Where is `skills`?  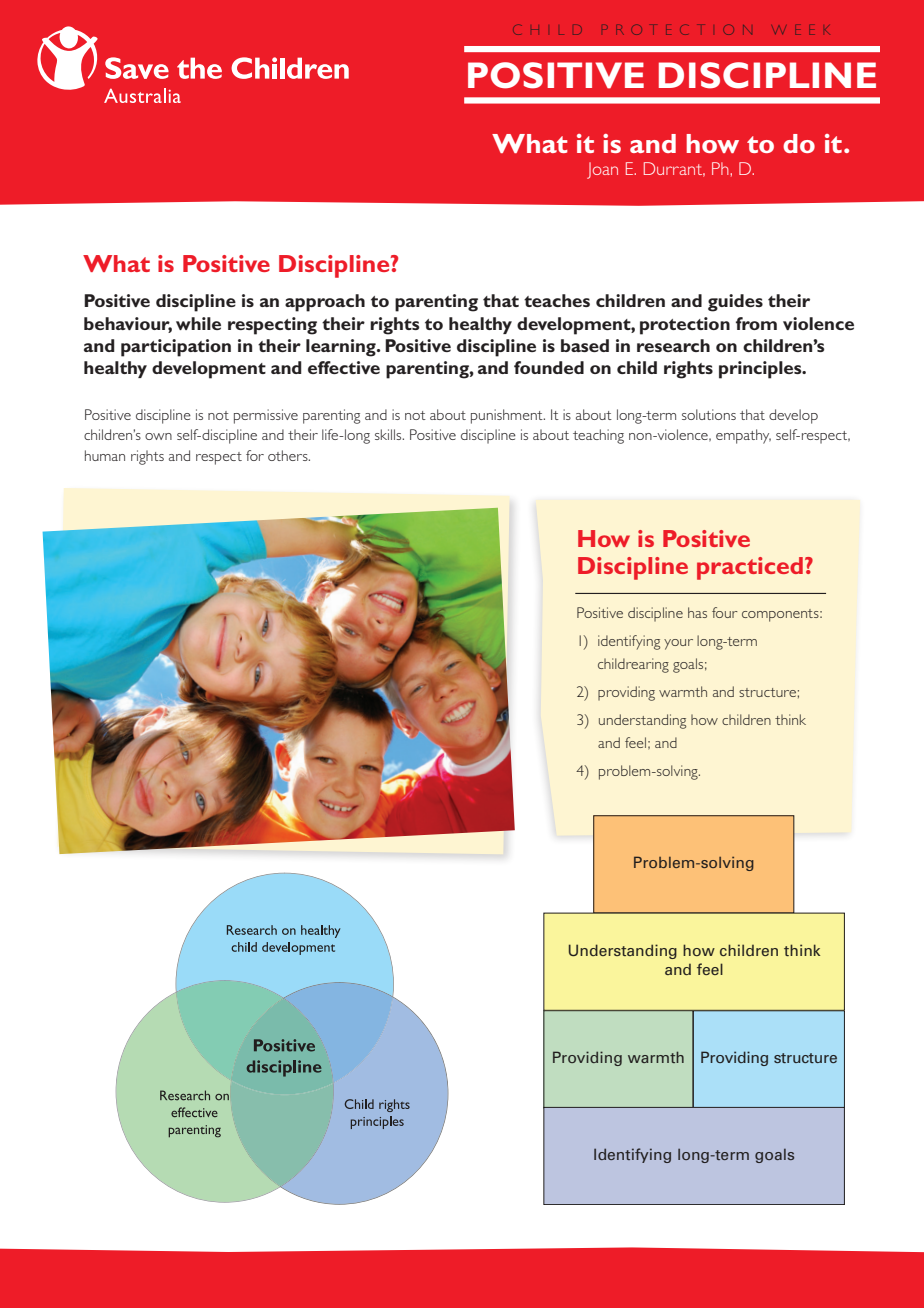 skills is located at coordinates (389, 434).
